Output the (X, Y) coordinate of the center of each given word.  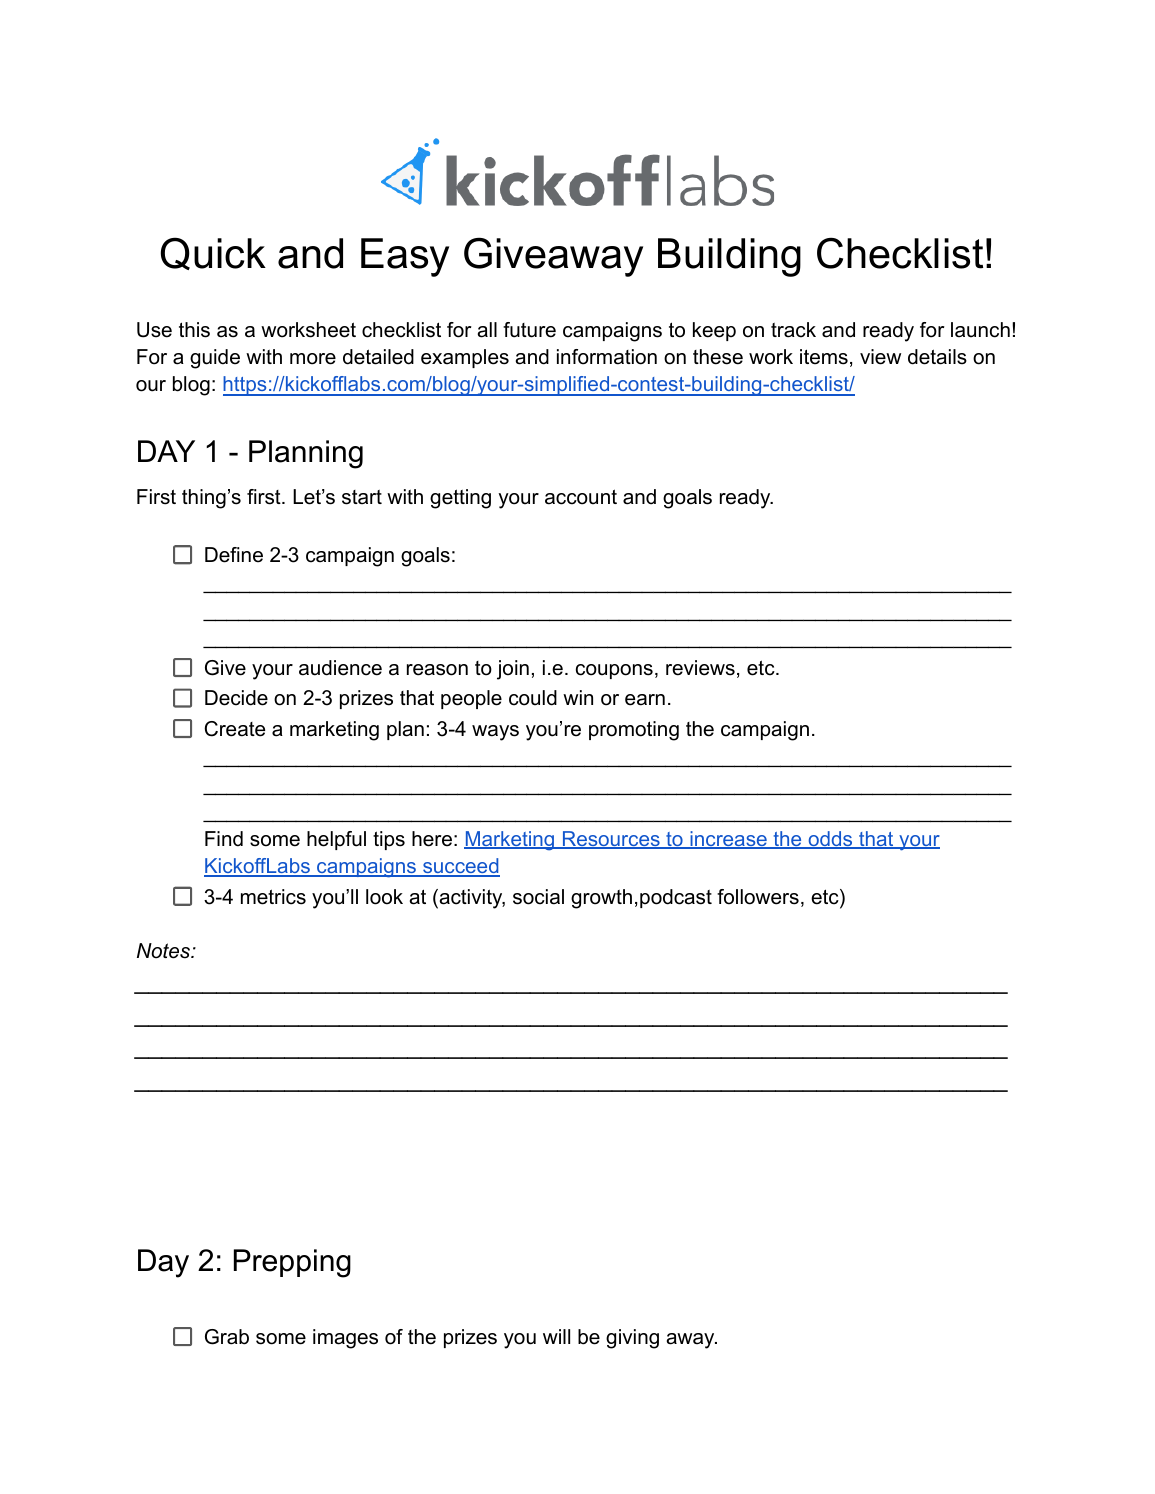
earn (645, 700)
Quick (213, 253)
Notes (165, 951)
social (538, 897)
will (556, 1336)
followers (758, 897)
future (529, 330)
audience (340, 668)
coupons (614, 671)
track (793, 330)
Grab (227, 1337)
